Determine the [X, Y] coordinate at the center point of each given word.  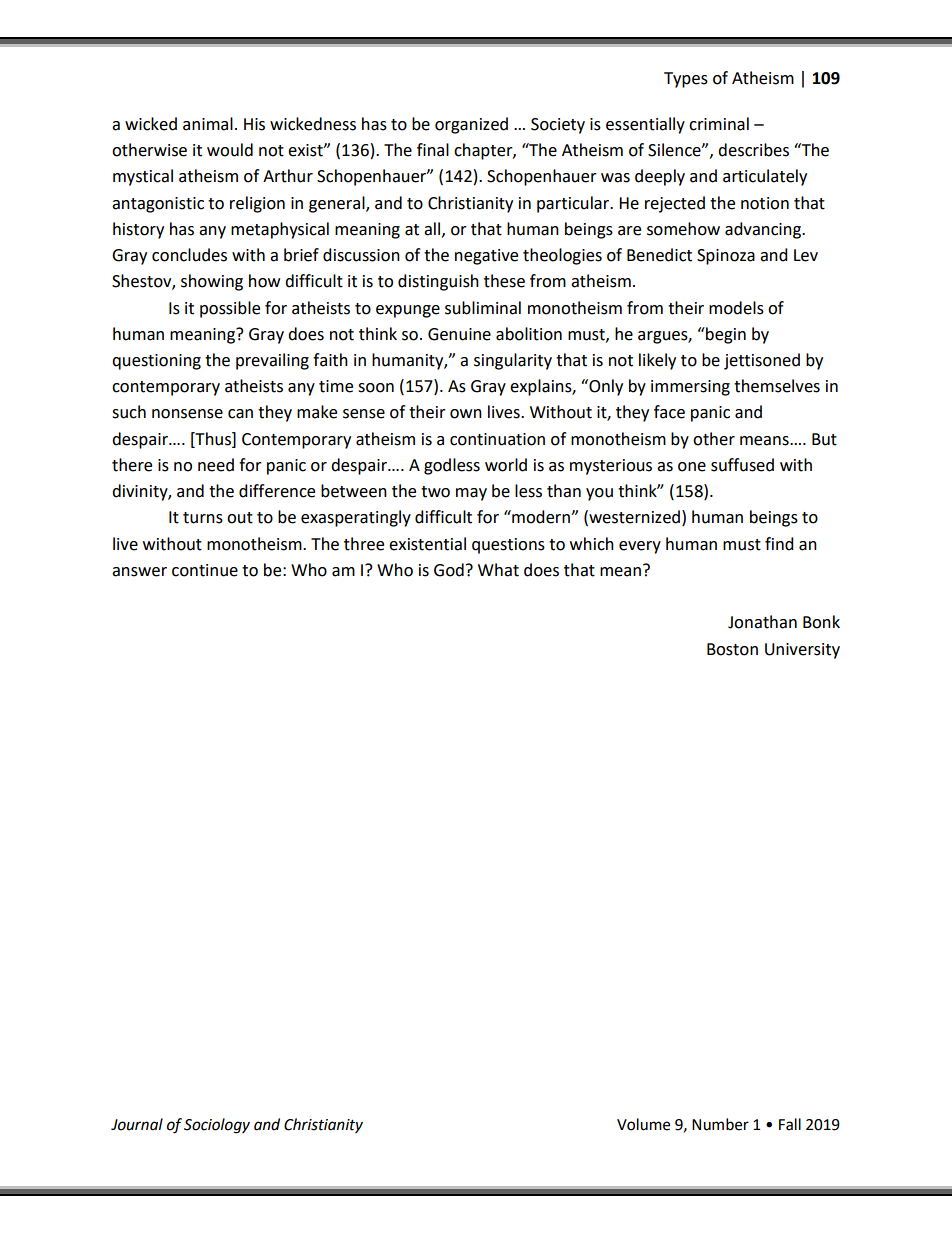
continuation [497, 439]
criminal [719, 124]
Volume [643, 1124]
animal [208, 124]
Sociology [217, 1126]
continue [205, 570]
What [498, 570]
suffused [742, 465]
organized [471, 125]
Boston [732, 649]
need [216, 465]
